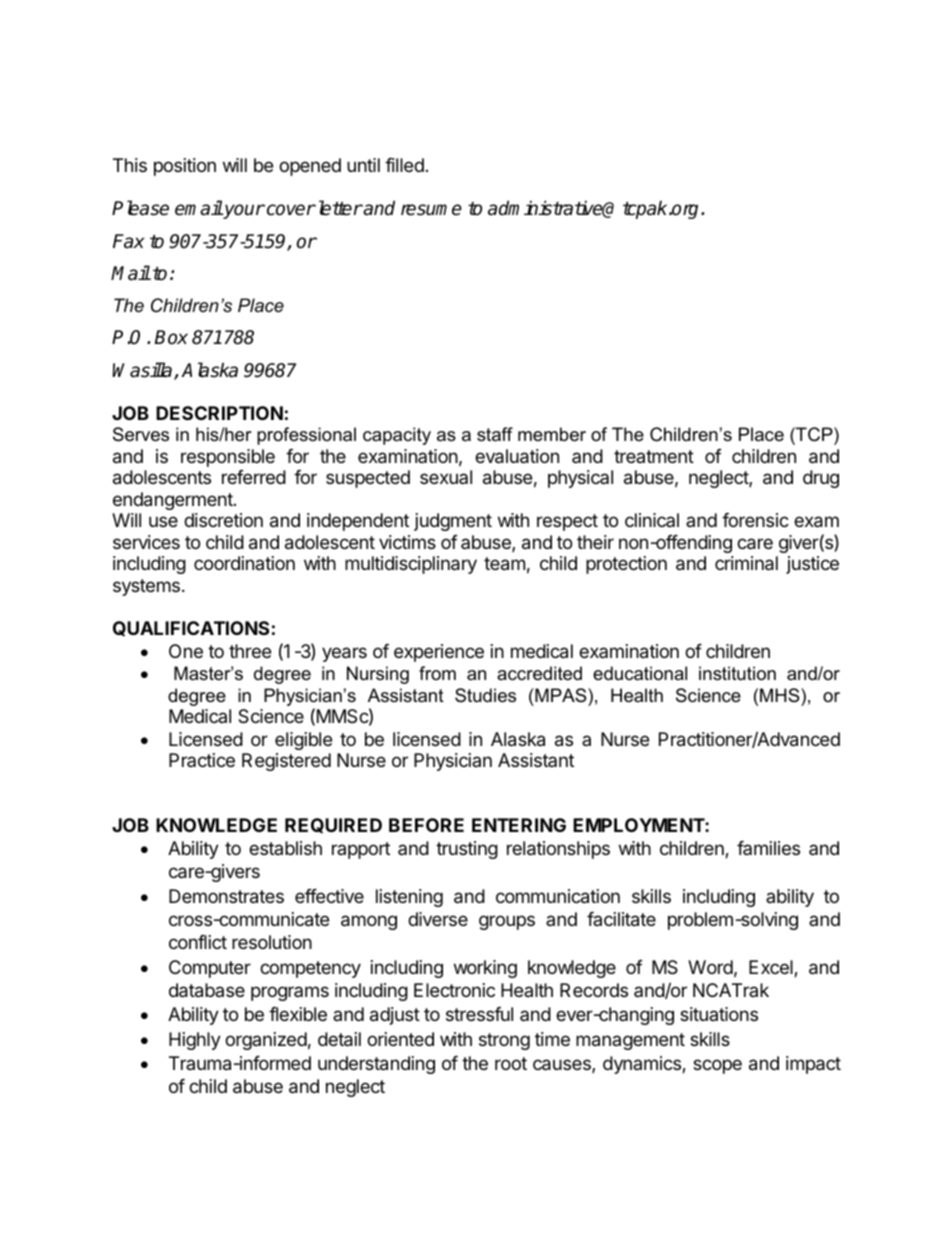 The height and width of the screenshot is (1233, 952). Describe the element at coordinates (719, 1014) in the screenshot. I see `situations` at that location.
